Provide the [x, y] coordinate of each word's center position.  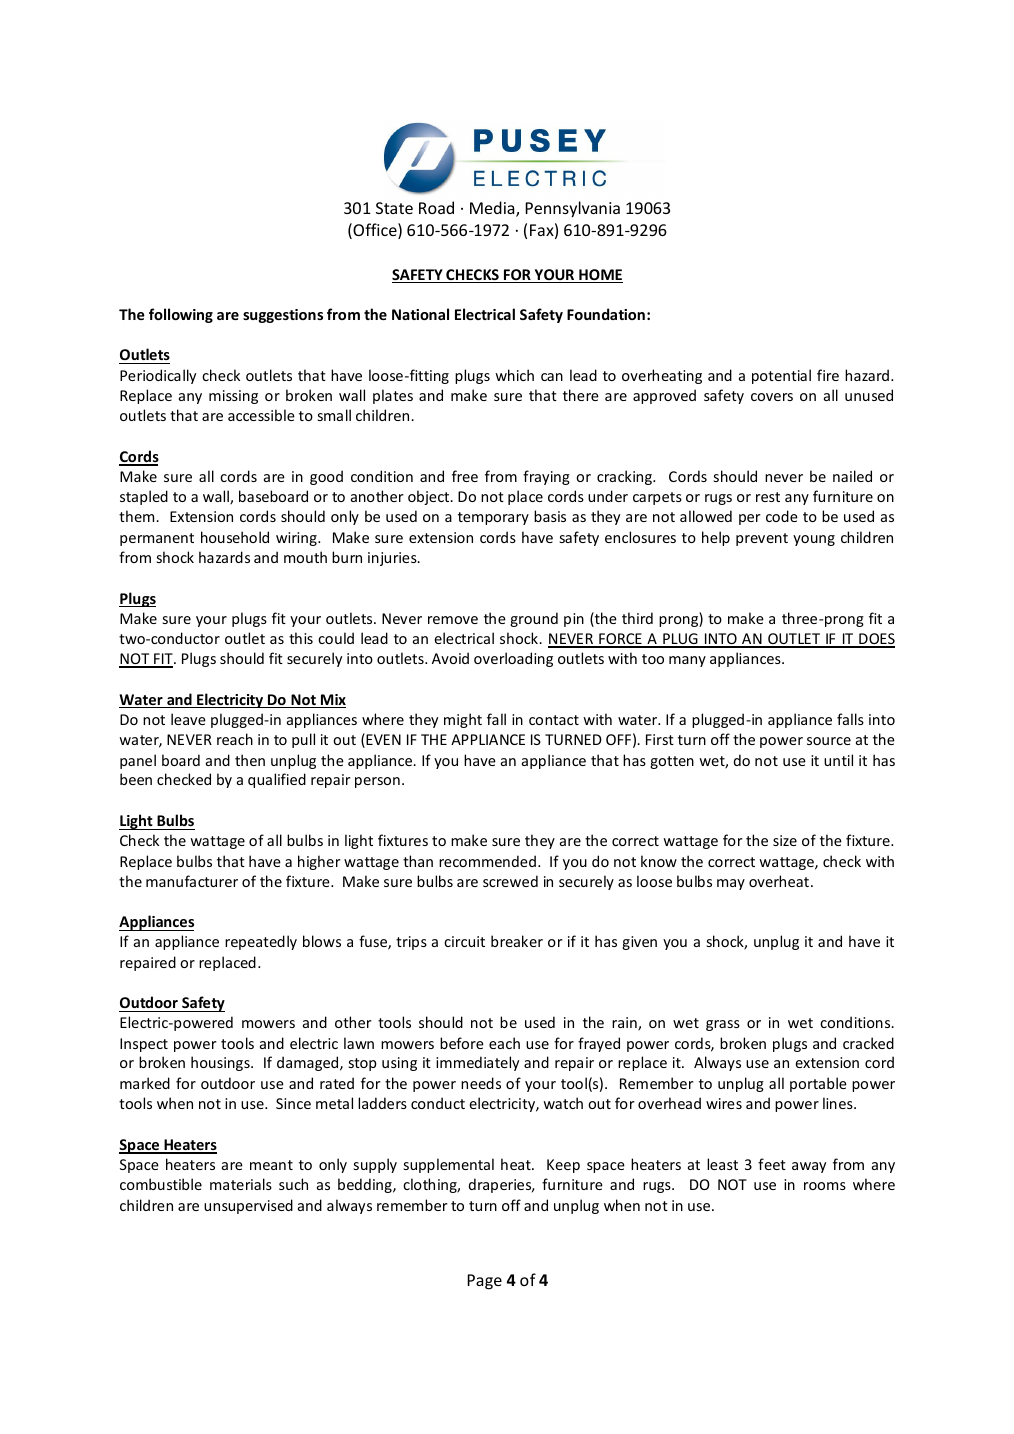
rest [768, 497]
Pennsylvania [572, 209]
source [829, 741]
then [250, 760]
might [463, 720]
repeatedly [261, 942]
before [462, 1043]
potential [781, 376]
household [235, 537]
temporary [493, 518]
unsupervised [248, 1206]
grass [723, 1025]
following [181, 315]
